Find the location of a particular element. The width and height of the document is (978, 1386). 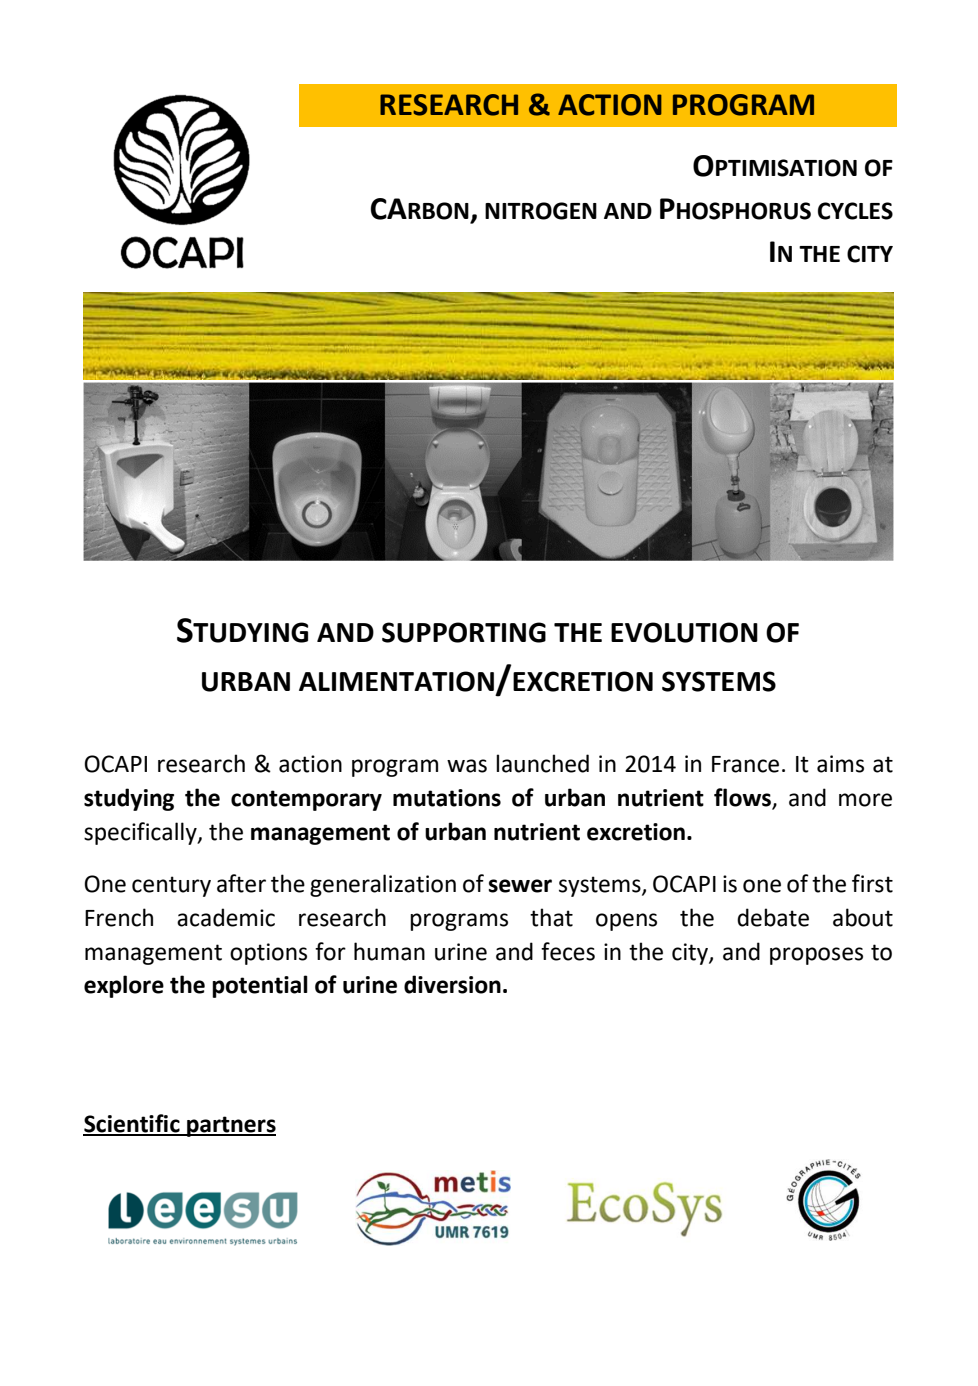

CYCLES is located at coordinates (855, 211).
